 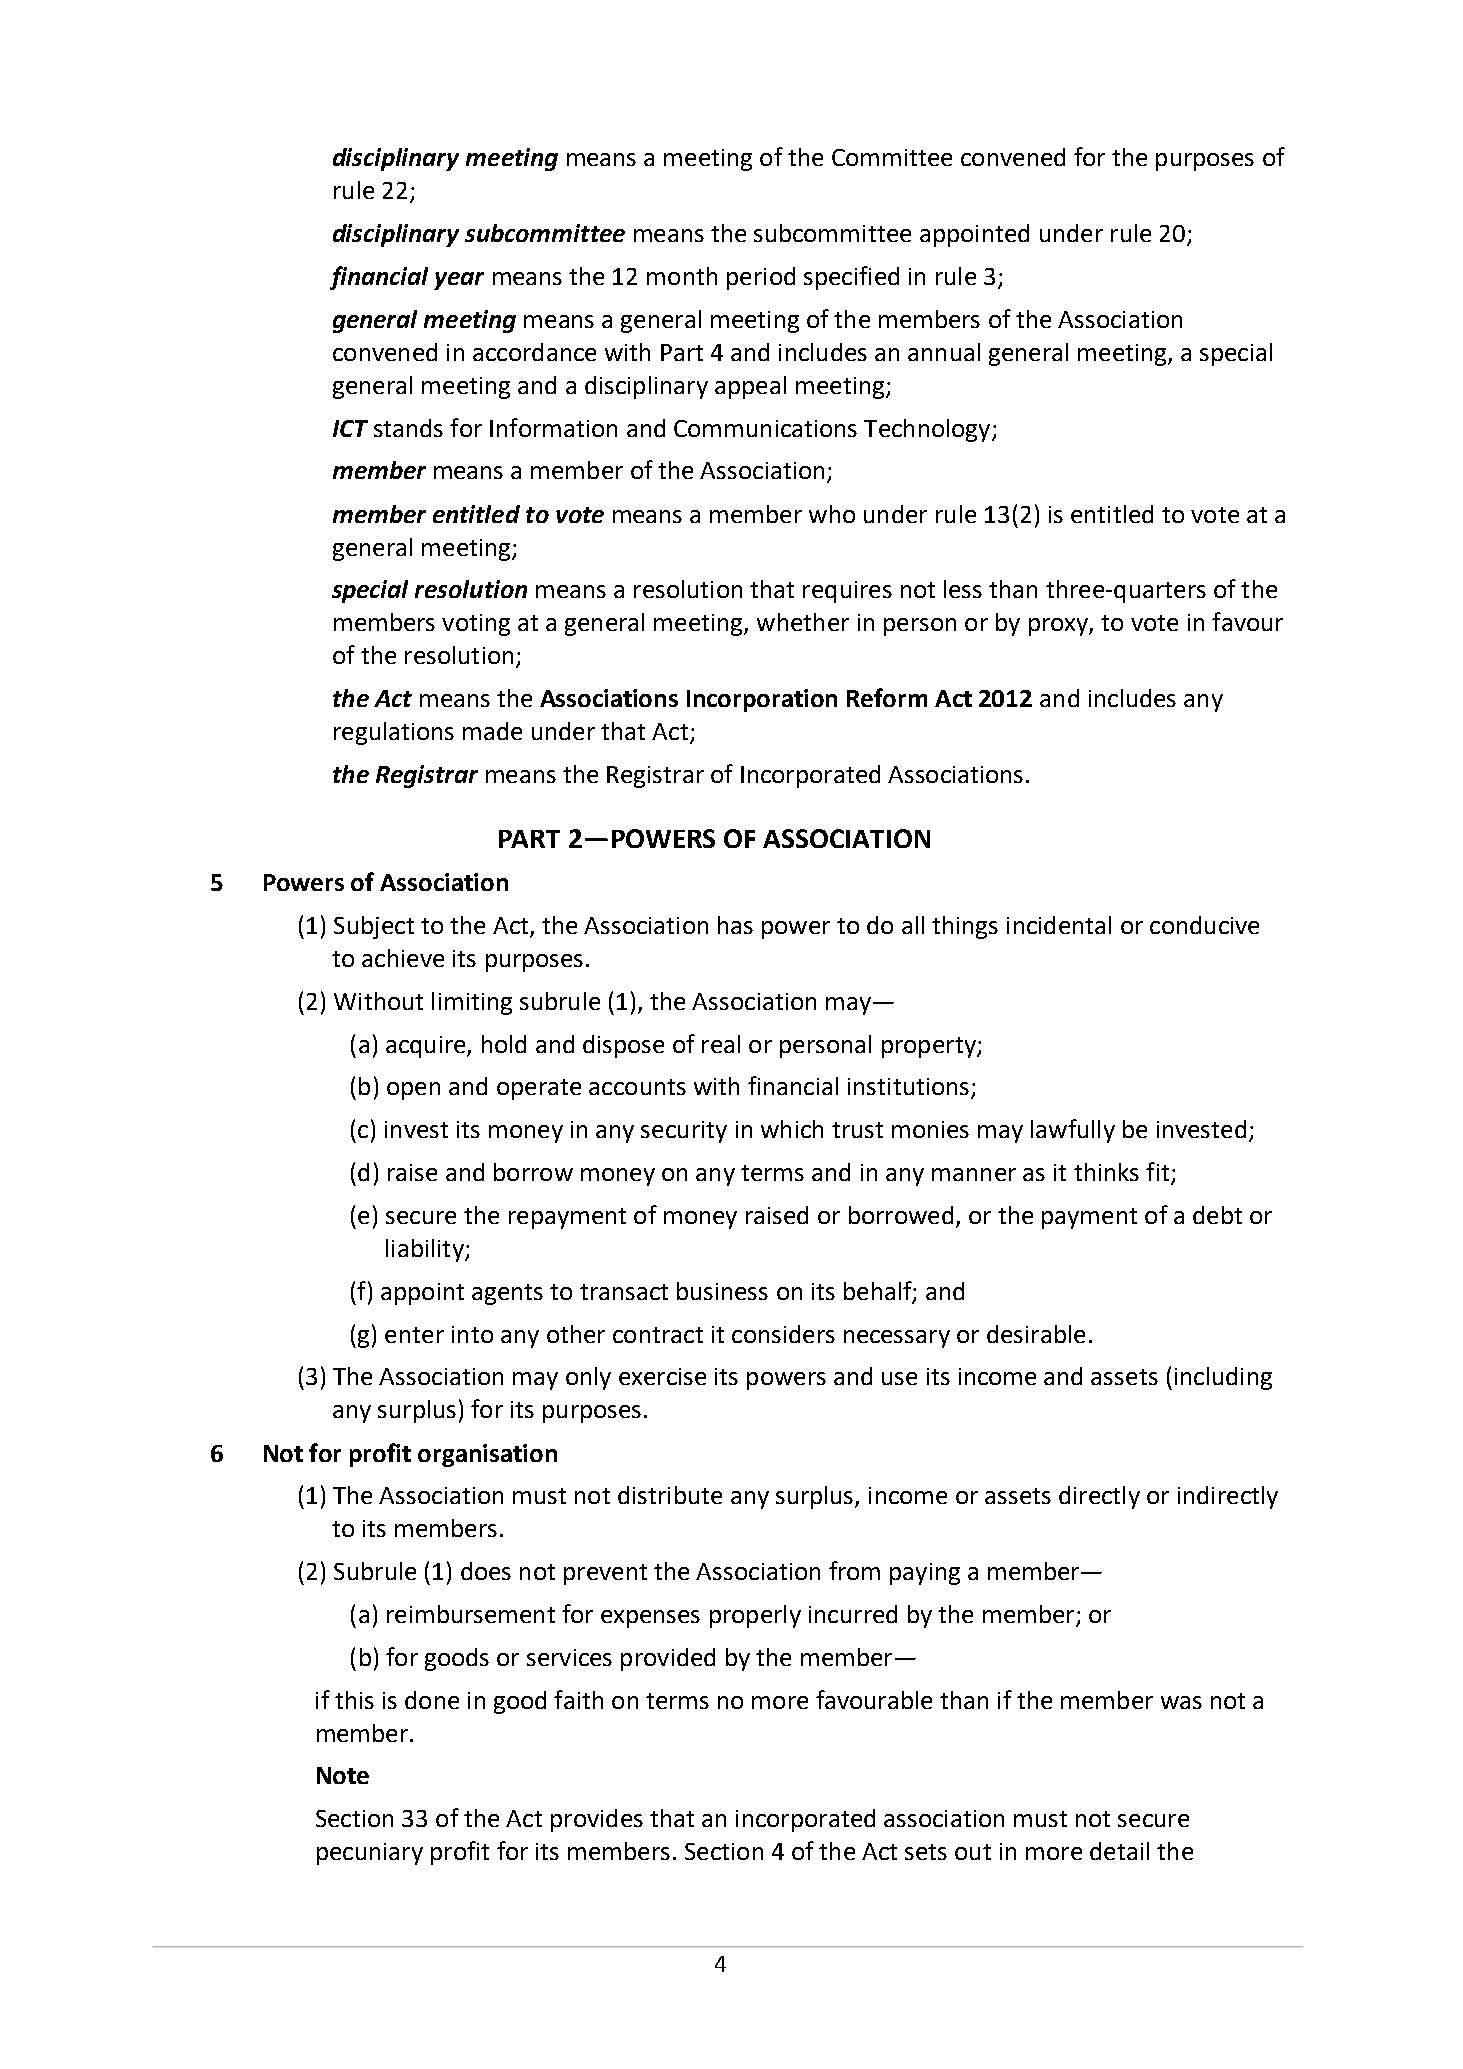 What do you see at coordinates (370, 1854) in the screenshot?
I see `pecuniary` at bounding box center [370, 1854].
